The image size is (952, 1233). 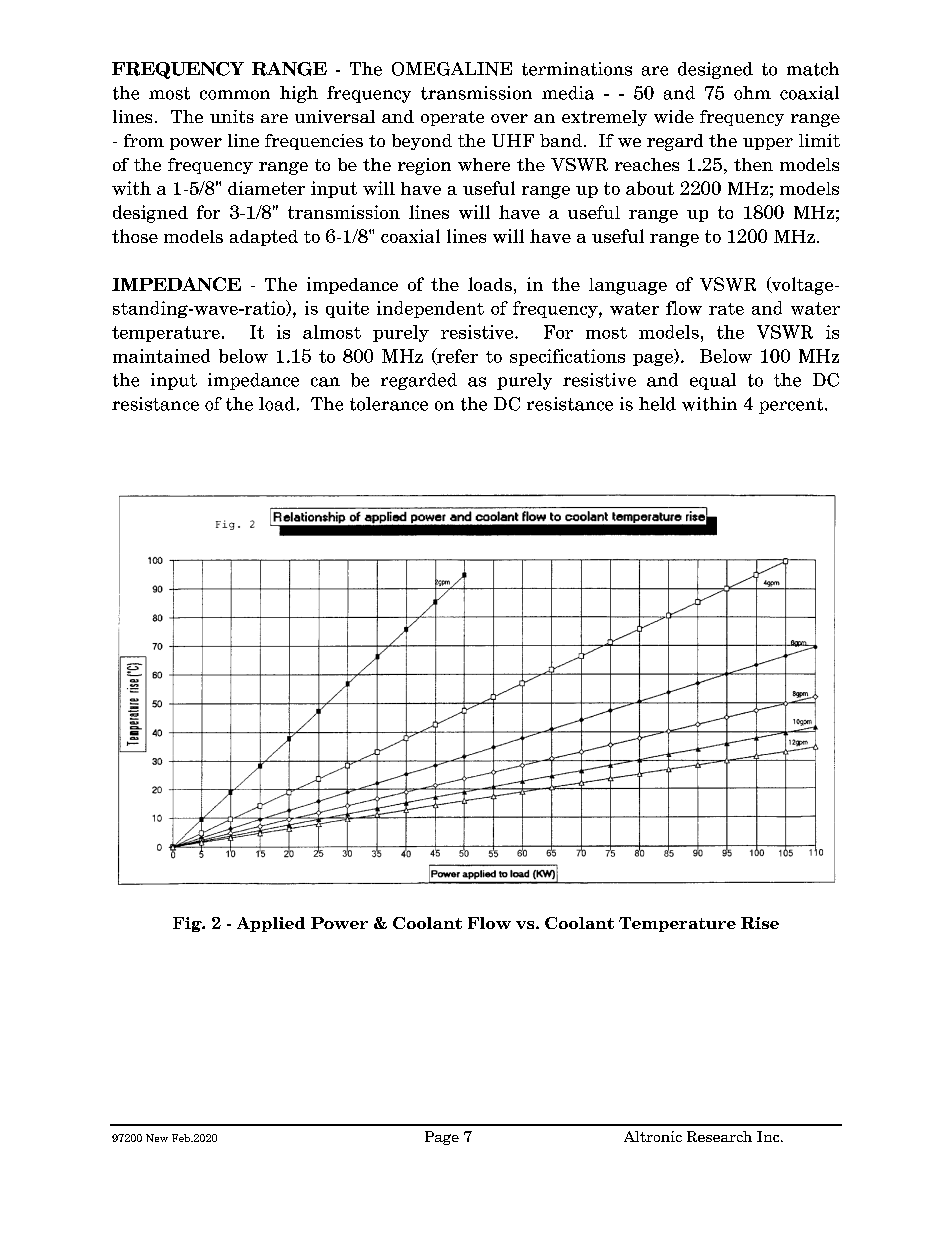 I want to click on Applied, so click(x=271, y=924).
